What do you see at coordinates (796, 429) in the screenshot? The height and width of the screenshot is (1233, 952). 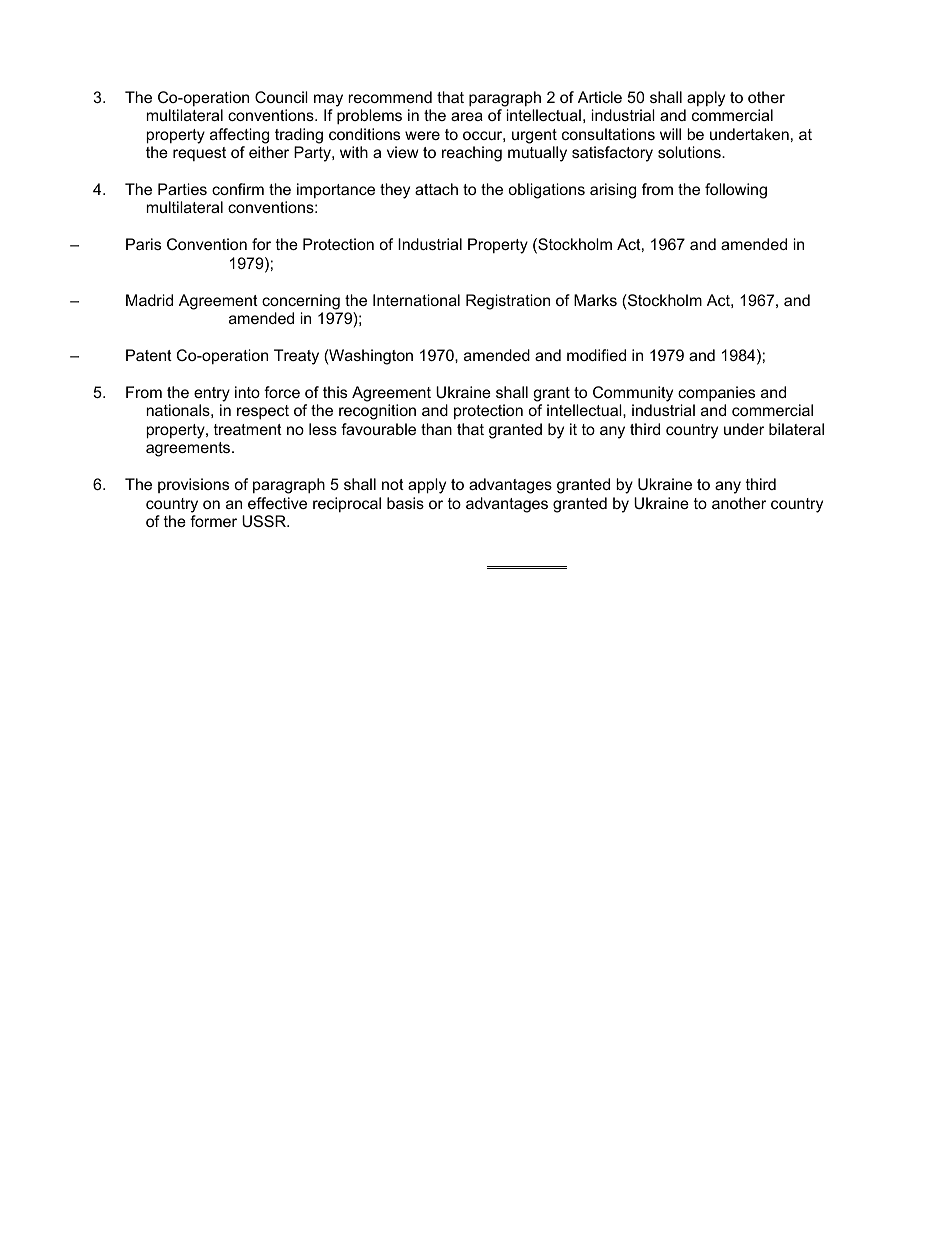 I see `bilateral` at bounding box center [796, 429].
